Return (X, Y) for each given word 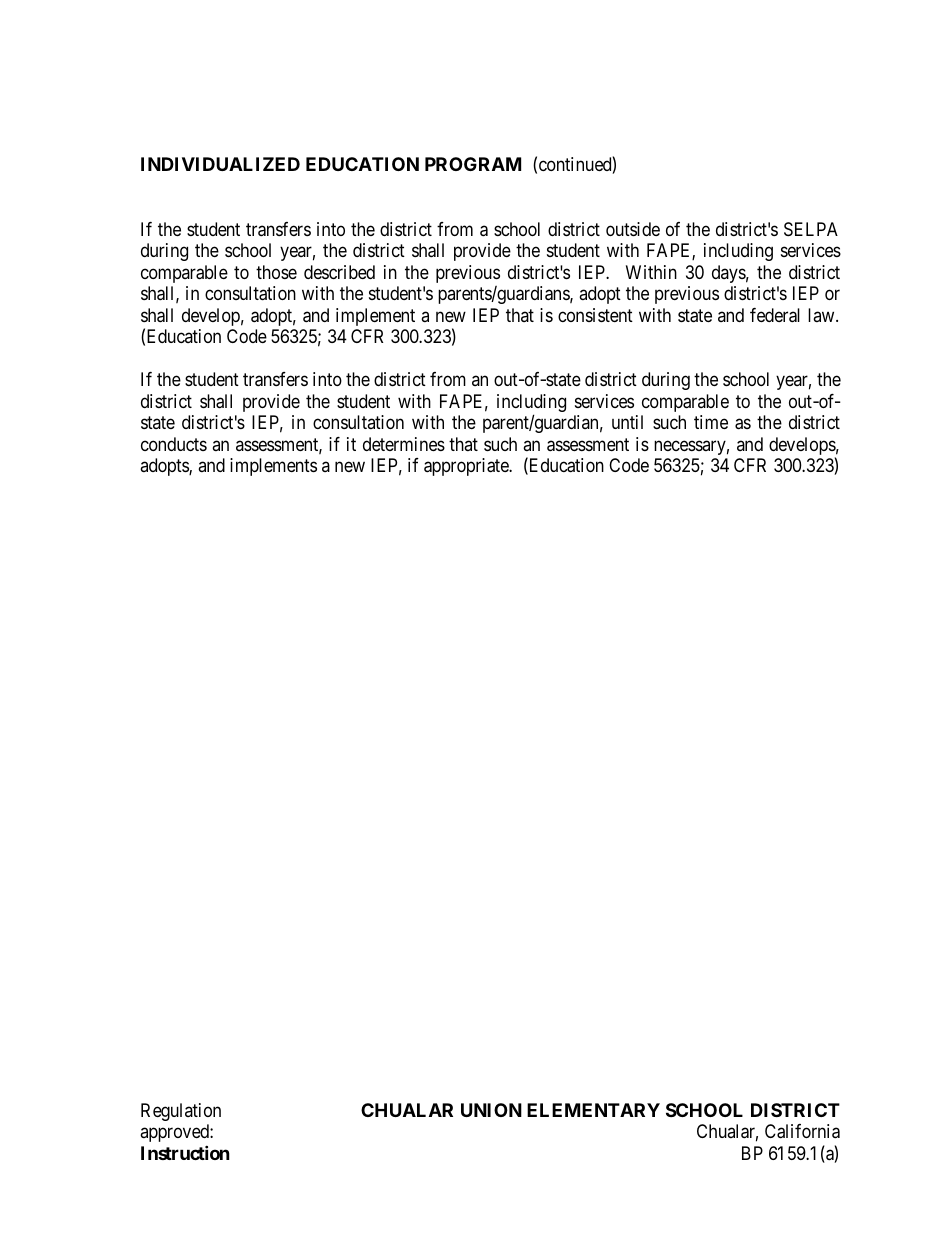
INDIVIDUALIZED (220, 164)
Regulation (181, 1112)
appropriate (467, 467)
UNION (491, 1110)
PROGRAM (473, 164)
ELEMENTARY (593, 1110)
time (711, 422)
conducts (174, 444)
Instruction (185, 1152)
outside (633, 229)
